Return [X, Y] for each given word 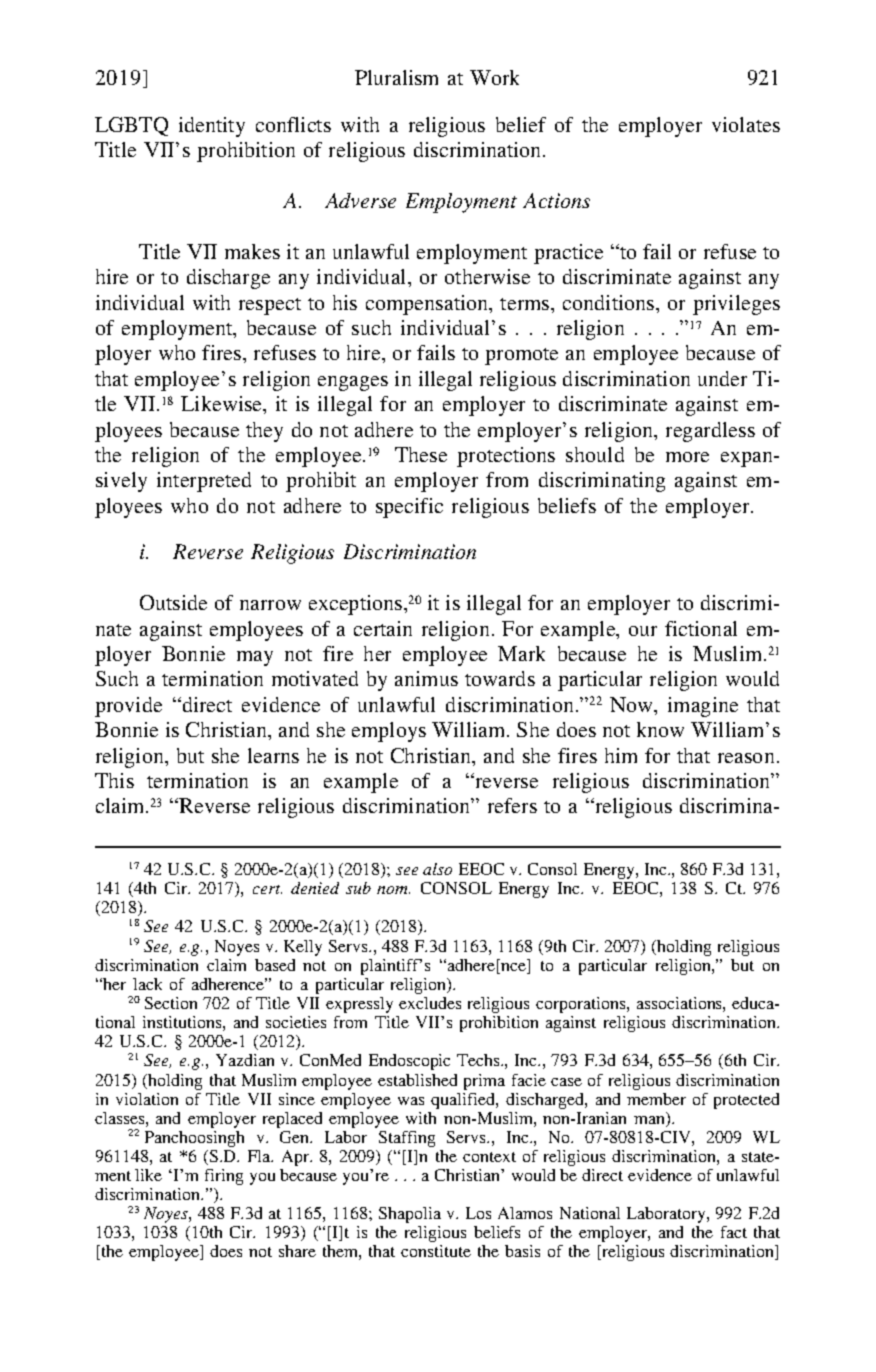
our [643, 631]
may [255, 658]
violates [746, 124]
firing [224, 1177]
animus [426, 678]
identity [212, 127]
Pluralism [396, 77]
